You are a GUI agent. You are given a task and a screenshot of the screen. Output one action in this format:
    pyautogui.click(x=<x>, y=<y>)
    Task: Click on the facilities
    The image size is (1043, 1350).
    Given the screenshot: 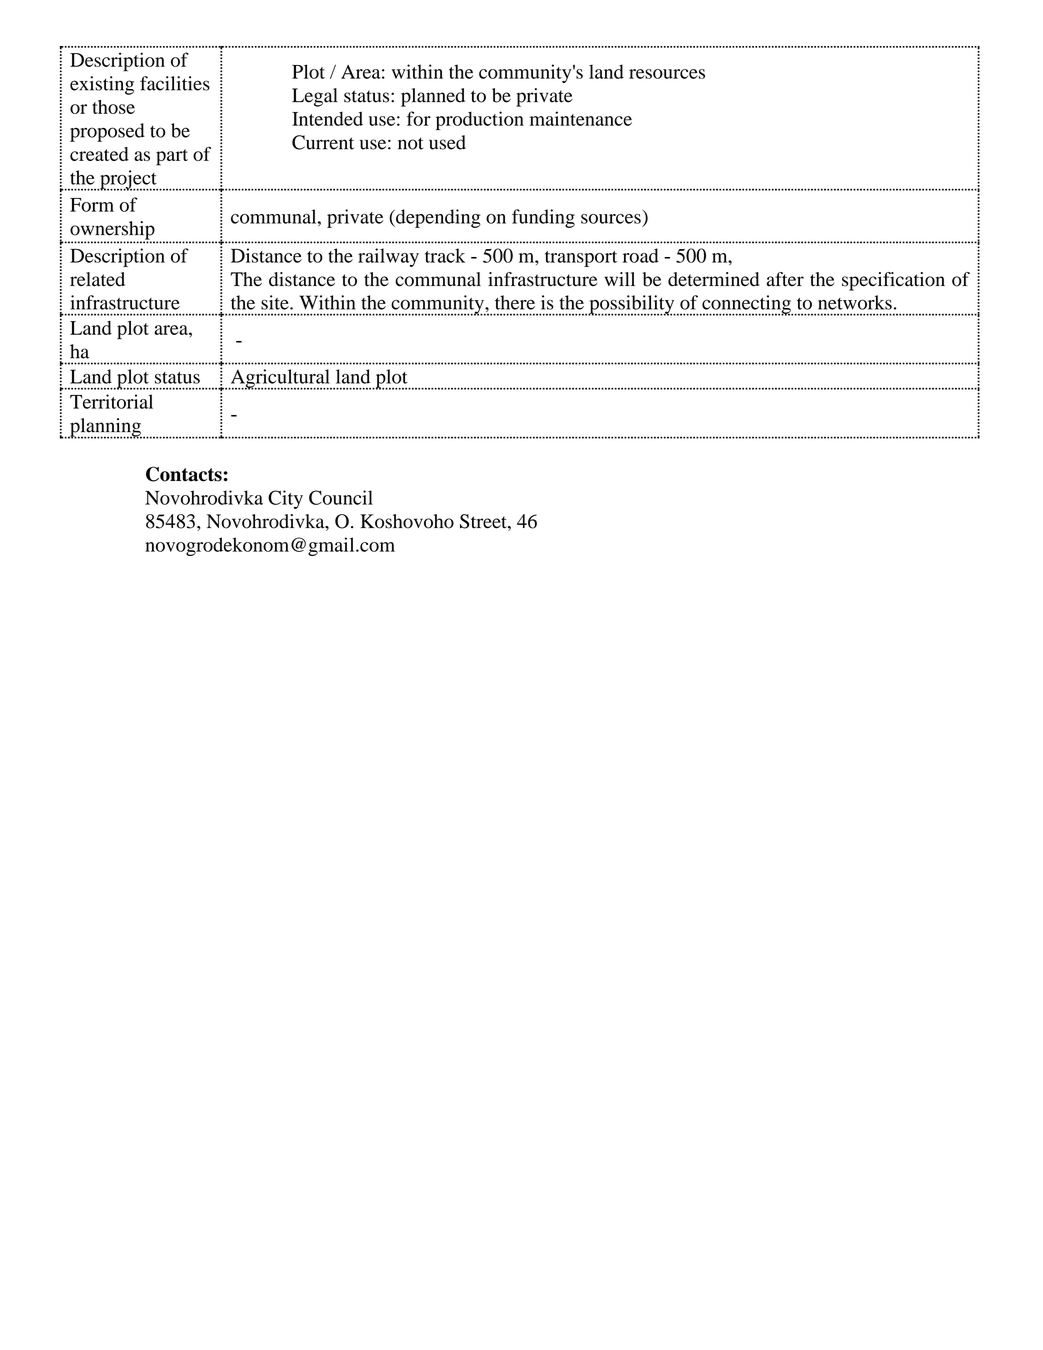 What is the action you would take?
    pyautogui.click(x=175, y=83)
